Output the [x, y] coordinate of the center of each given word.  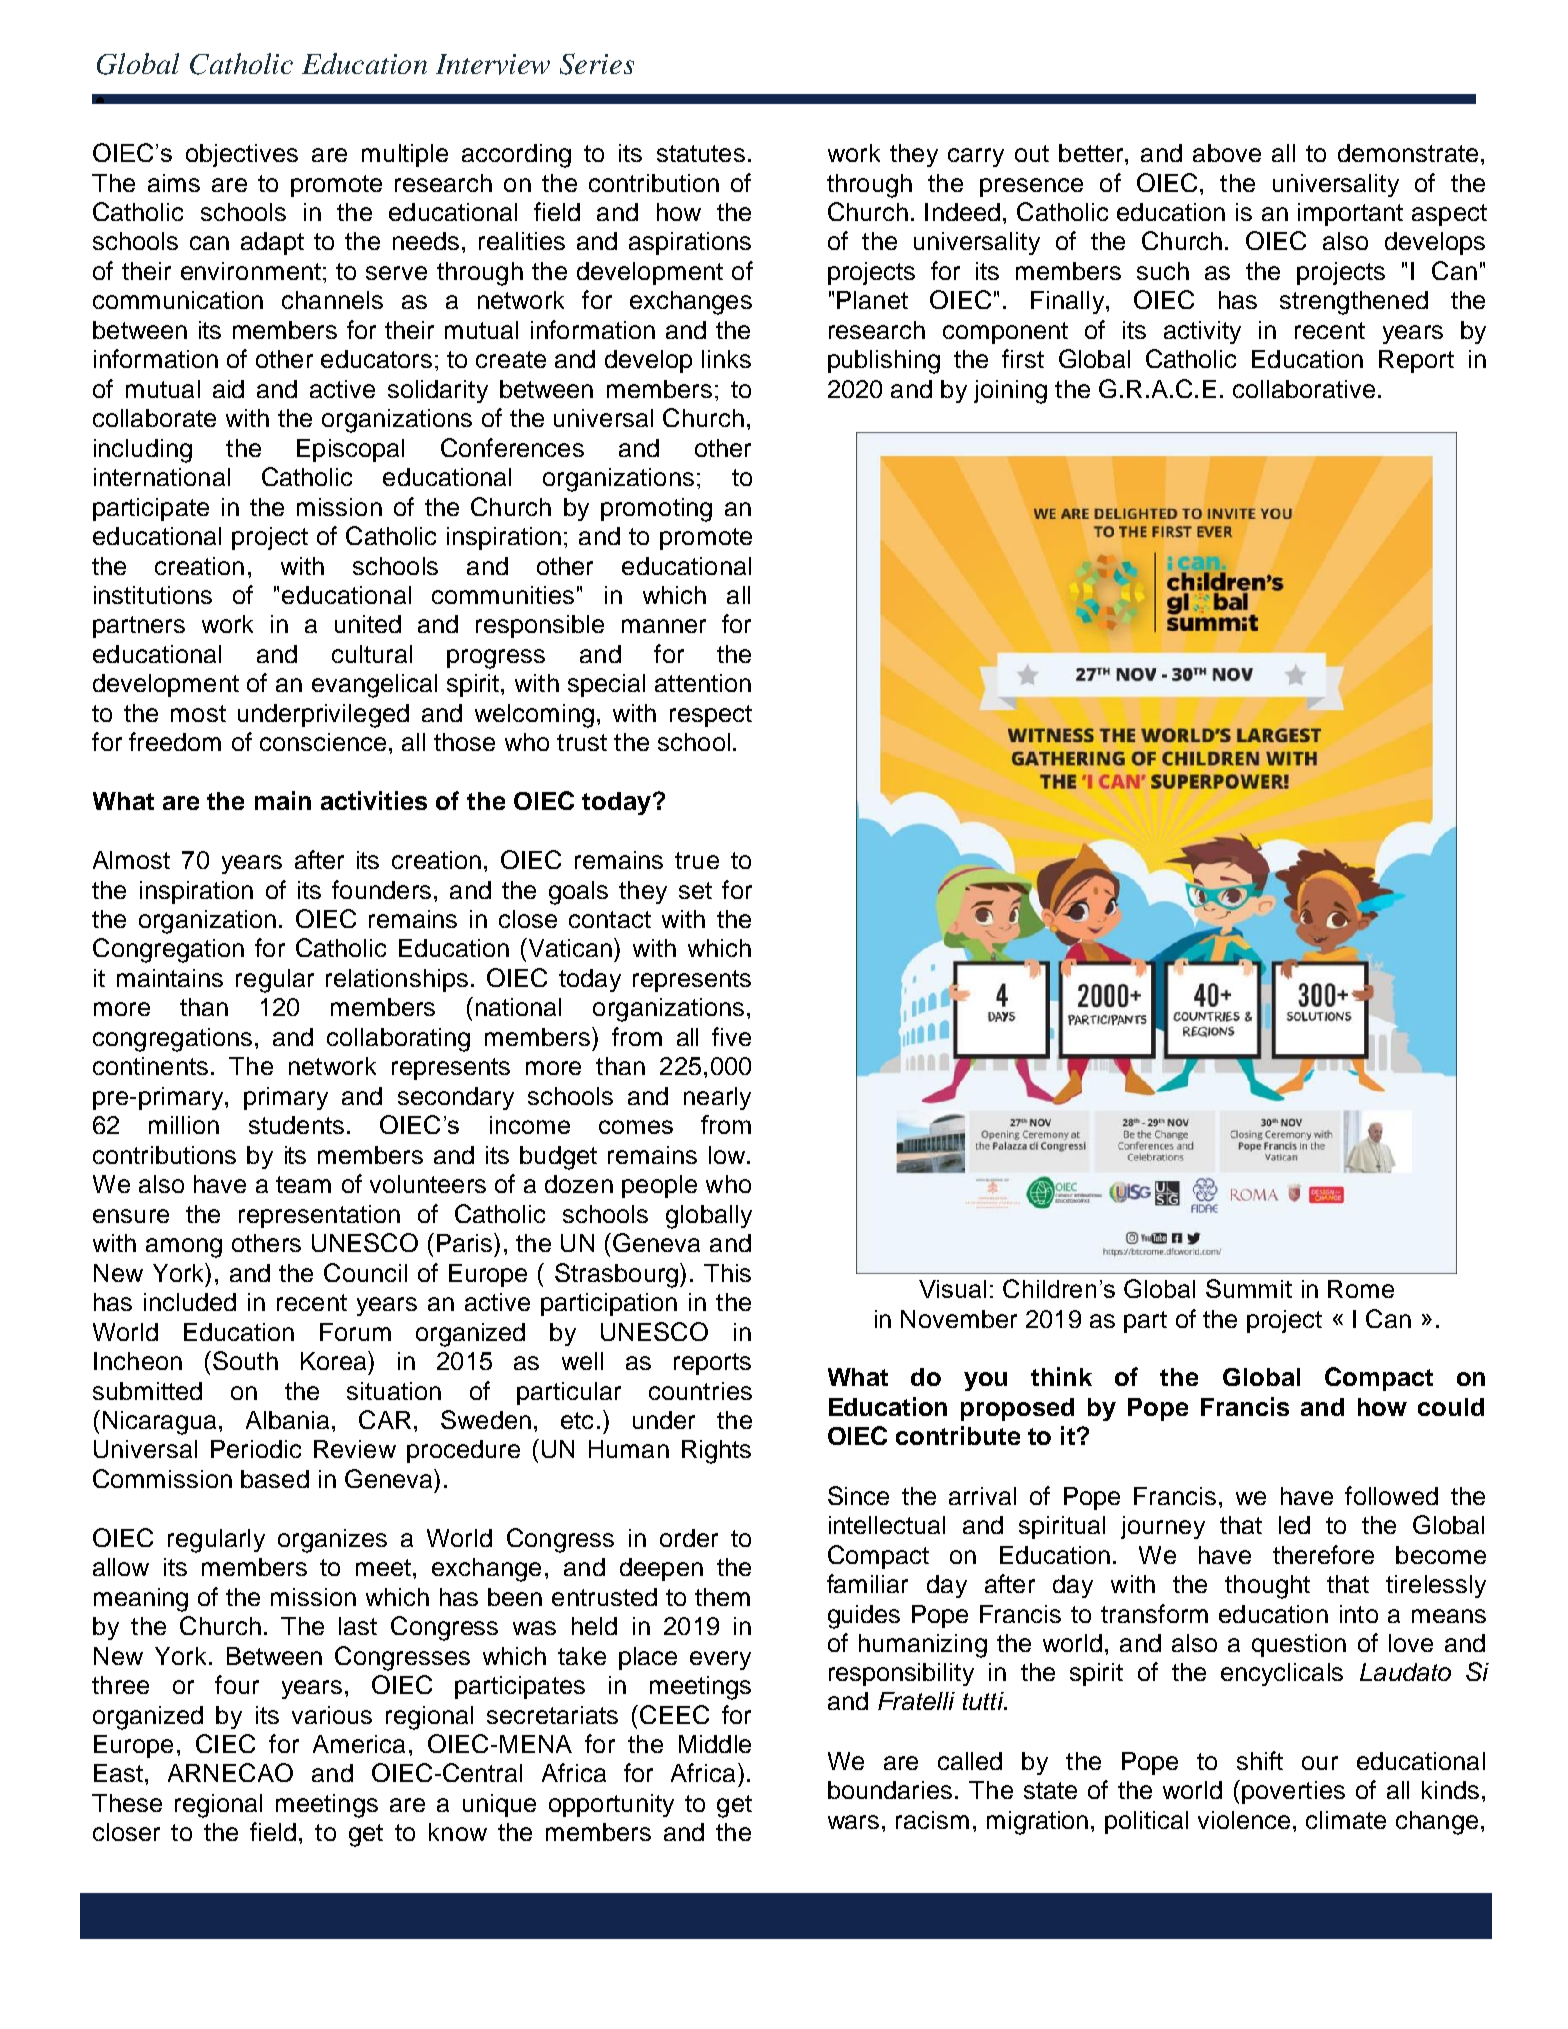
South [245, 1360]
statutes [701, 153]
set [695, 890]
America [359, 1744]
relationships [397, 980]
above [1227, 153]
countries [700, 1391]
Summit [1249, 1288]
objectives [242, 155]
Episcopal [350, 450]
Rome [1361, 1289]
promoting [656, 510]
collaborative [1304, 389]
